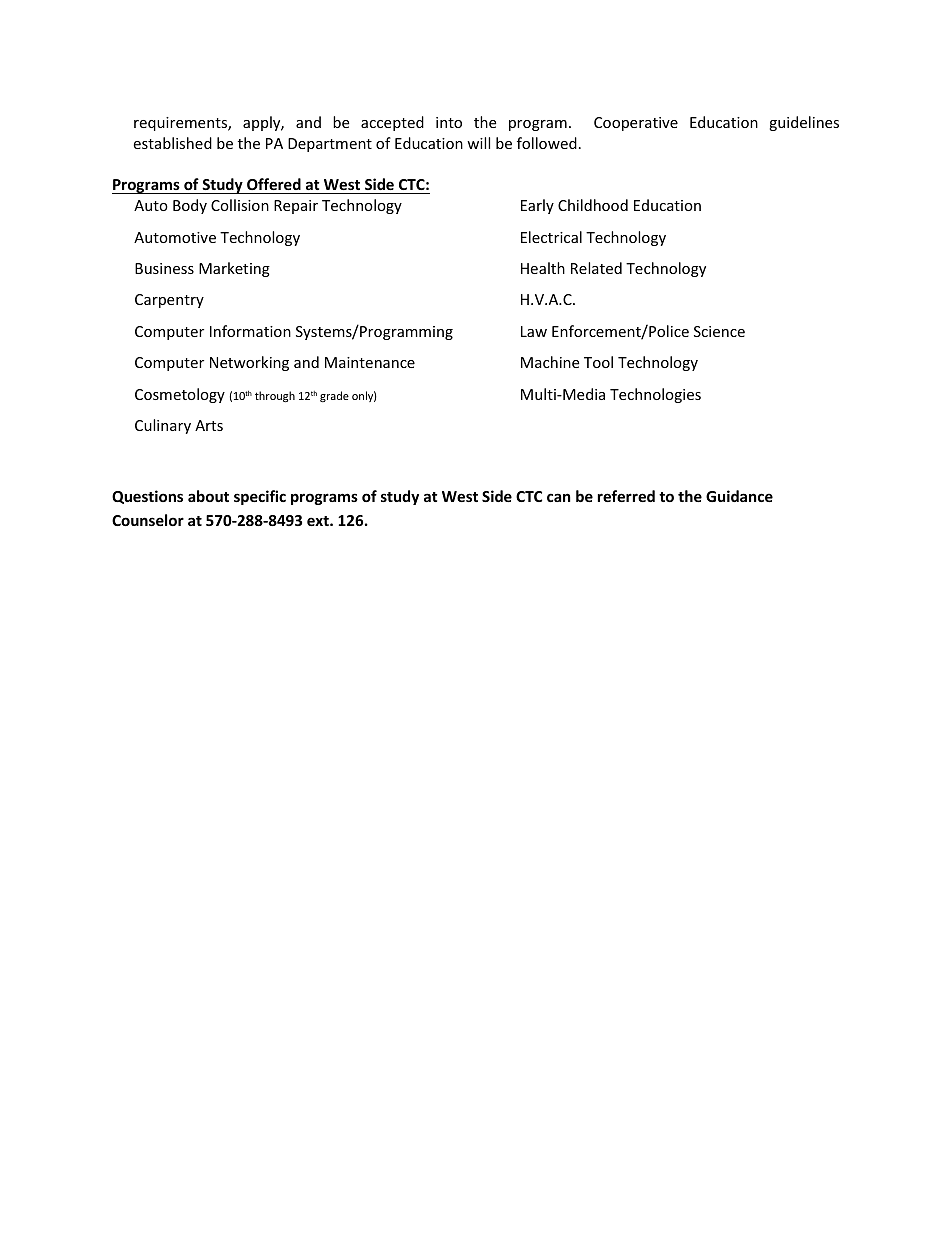  Describe the element at coordinates (719, 331) in the document. I see `Science` at that location.
